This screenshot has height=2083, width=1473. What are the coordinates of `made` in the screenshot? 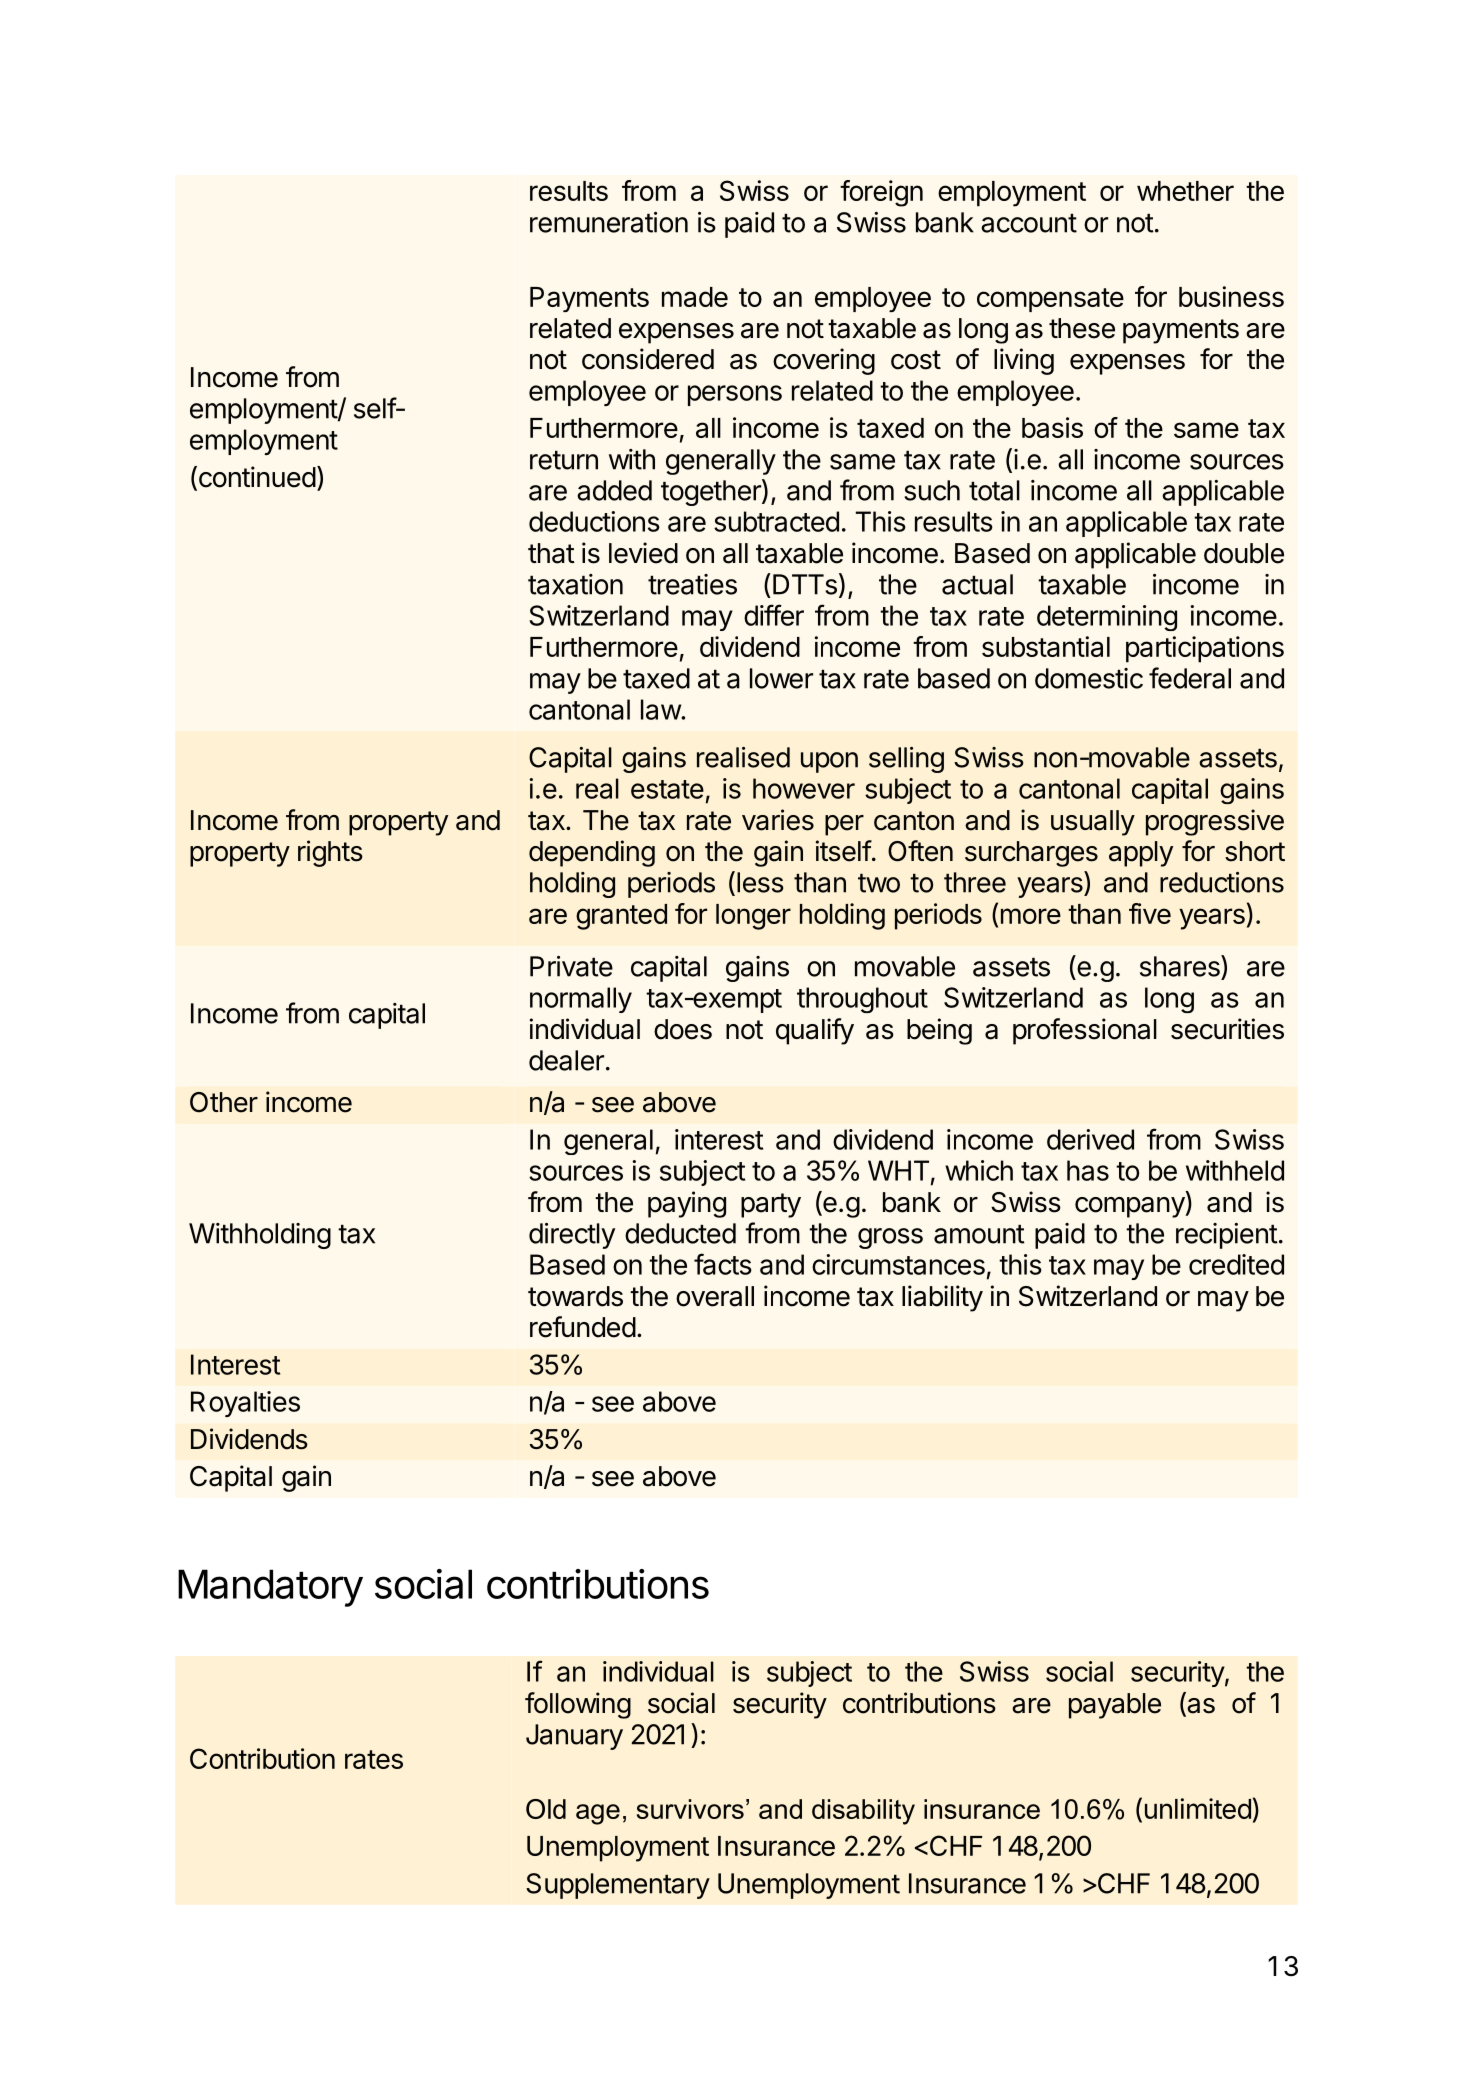 It's located at (695, 297).
